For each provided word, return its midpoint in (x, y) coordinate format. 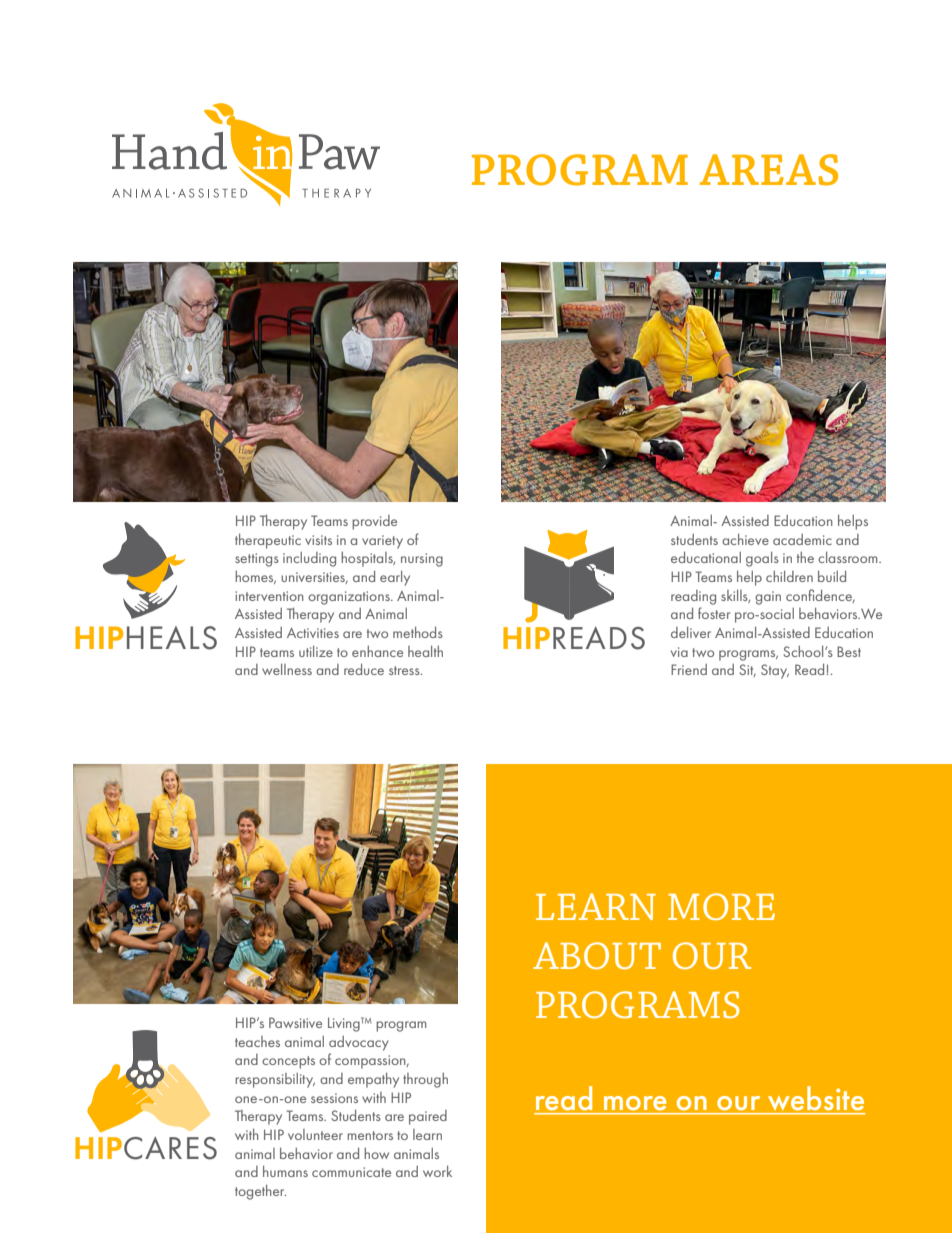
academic (802, 539)
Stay (775, 671)
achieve (745, 539)
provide (374, 522)
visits (318, 540)
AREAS (769, 170)
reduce (364, 669)
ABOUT (597, 955)
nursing (422, 560)
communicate (351, 1172)
